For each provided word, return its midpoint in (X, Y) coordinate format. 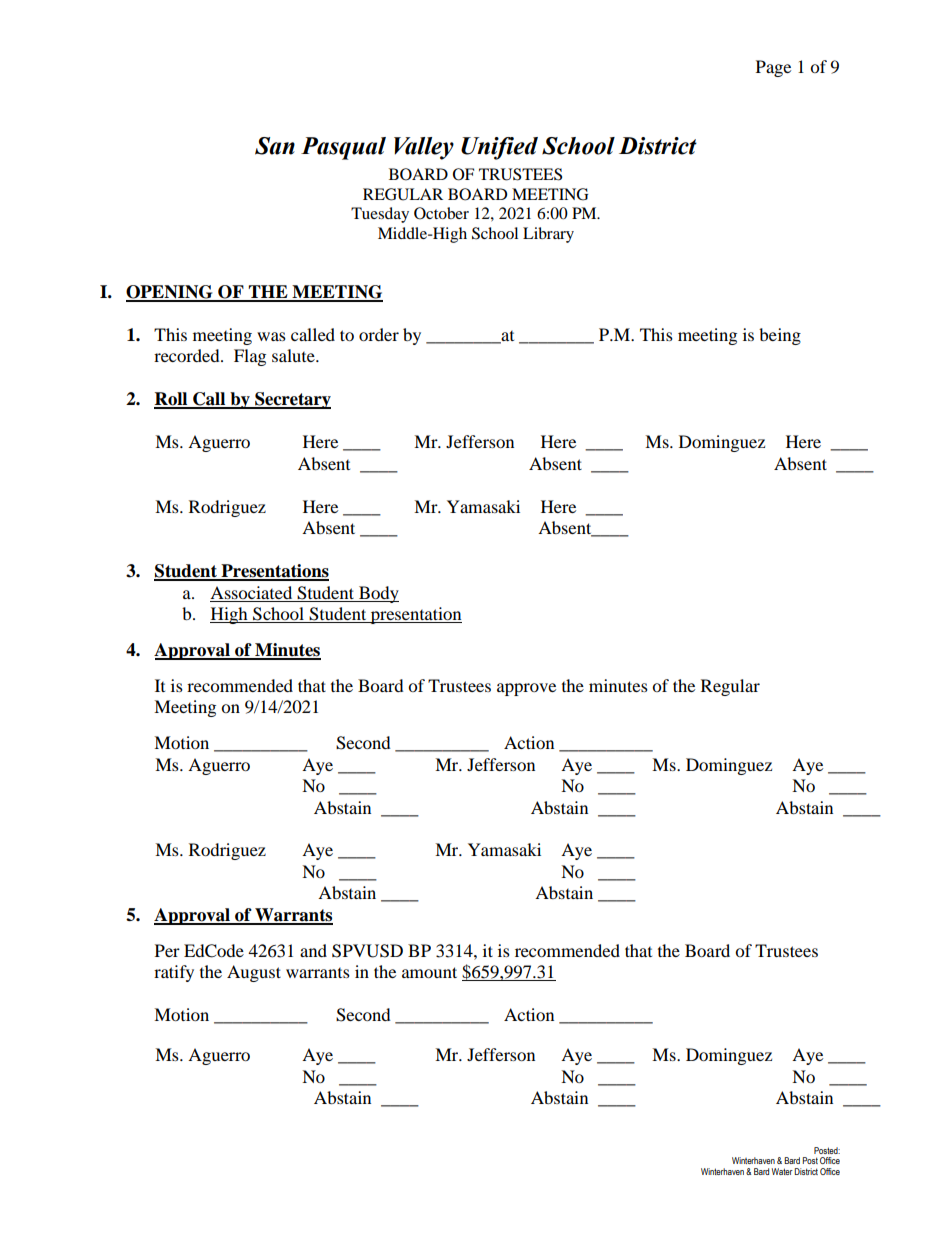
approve (526, 689)
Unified (499, 148)
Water (782, 1171)
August (254, 973)
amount (429, 972)
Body (378, 594)
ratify (174, 973)
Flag (250, 357)
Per (167, 950)
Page (773, 68)
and (313, 950)
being (780, 336)
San (275, 146)
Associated (251, 592)
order (379, 334)
